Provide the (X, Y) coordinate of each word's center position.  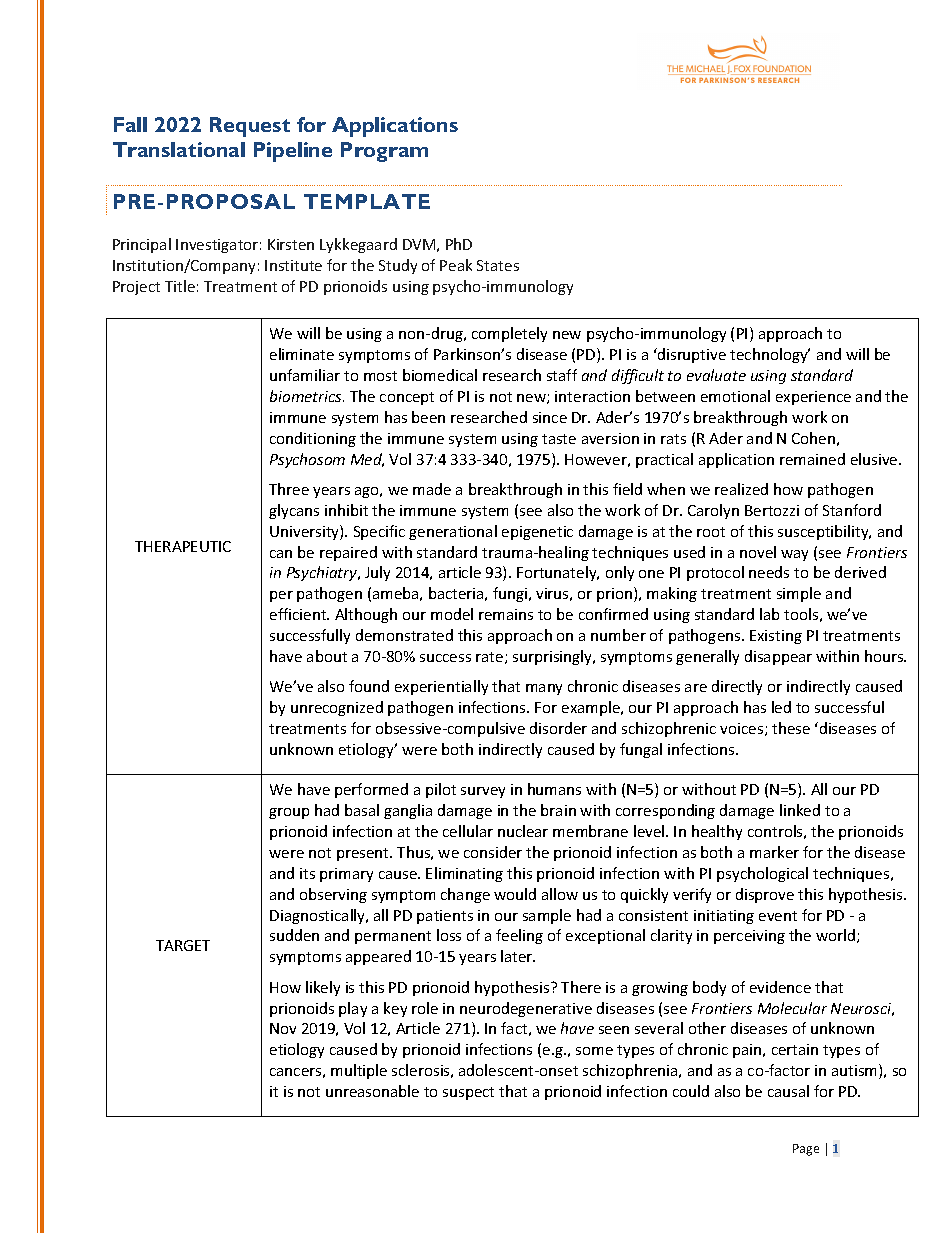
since (550, 417)
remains (506, 614)
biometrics (307, 396)
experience (813, 398)
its (307, 873)
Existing (776, 637)
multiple (359, 1071)
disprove (765, 895)
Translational (179, 149)
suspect (468, 1093)
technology (770, 355)
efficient (299, 614)
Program (384, 152)
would (515, 894)
